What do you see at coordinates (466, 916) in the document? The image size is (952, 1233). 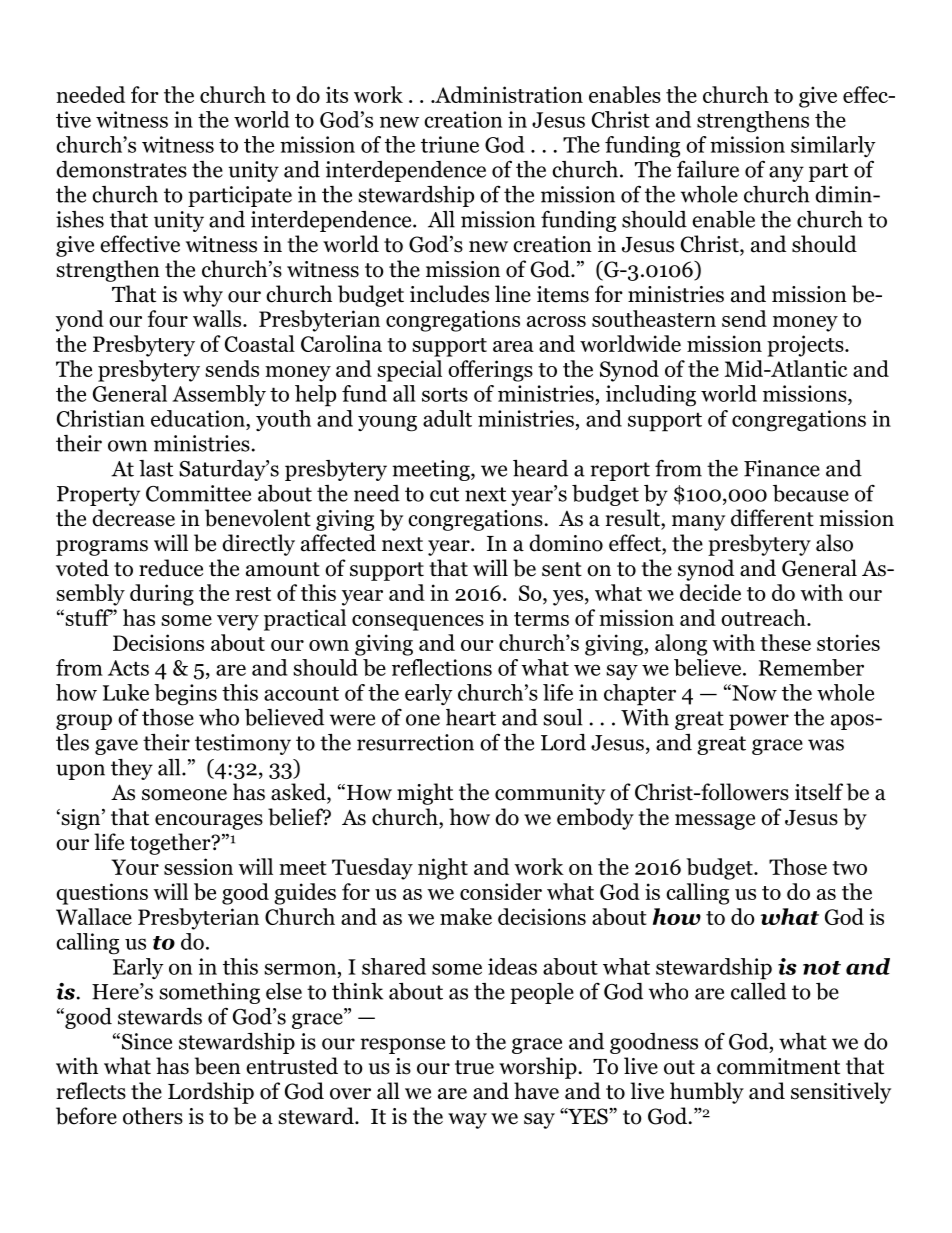 I see `make` at bounding box center [466, 916].
